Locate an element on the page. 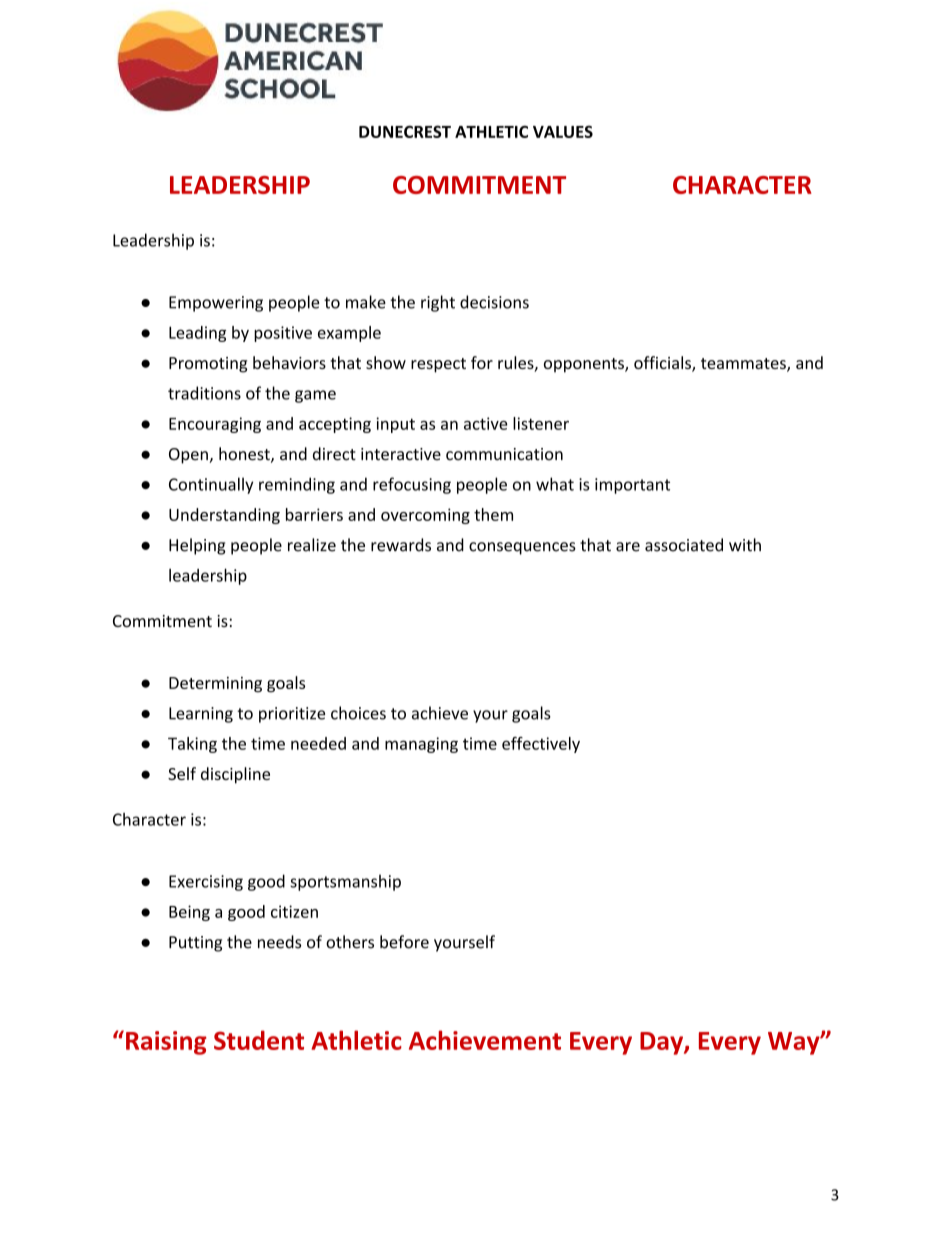 The width and height of the page is (952, 1233). VALUES is located at coordinates (563, 131).
